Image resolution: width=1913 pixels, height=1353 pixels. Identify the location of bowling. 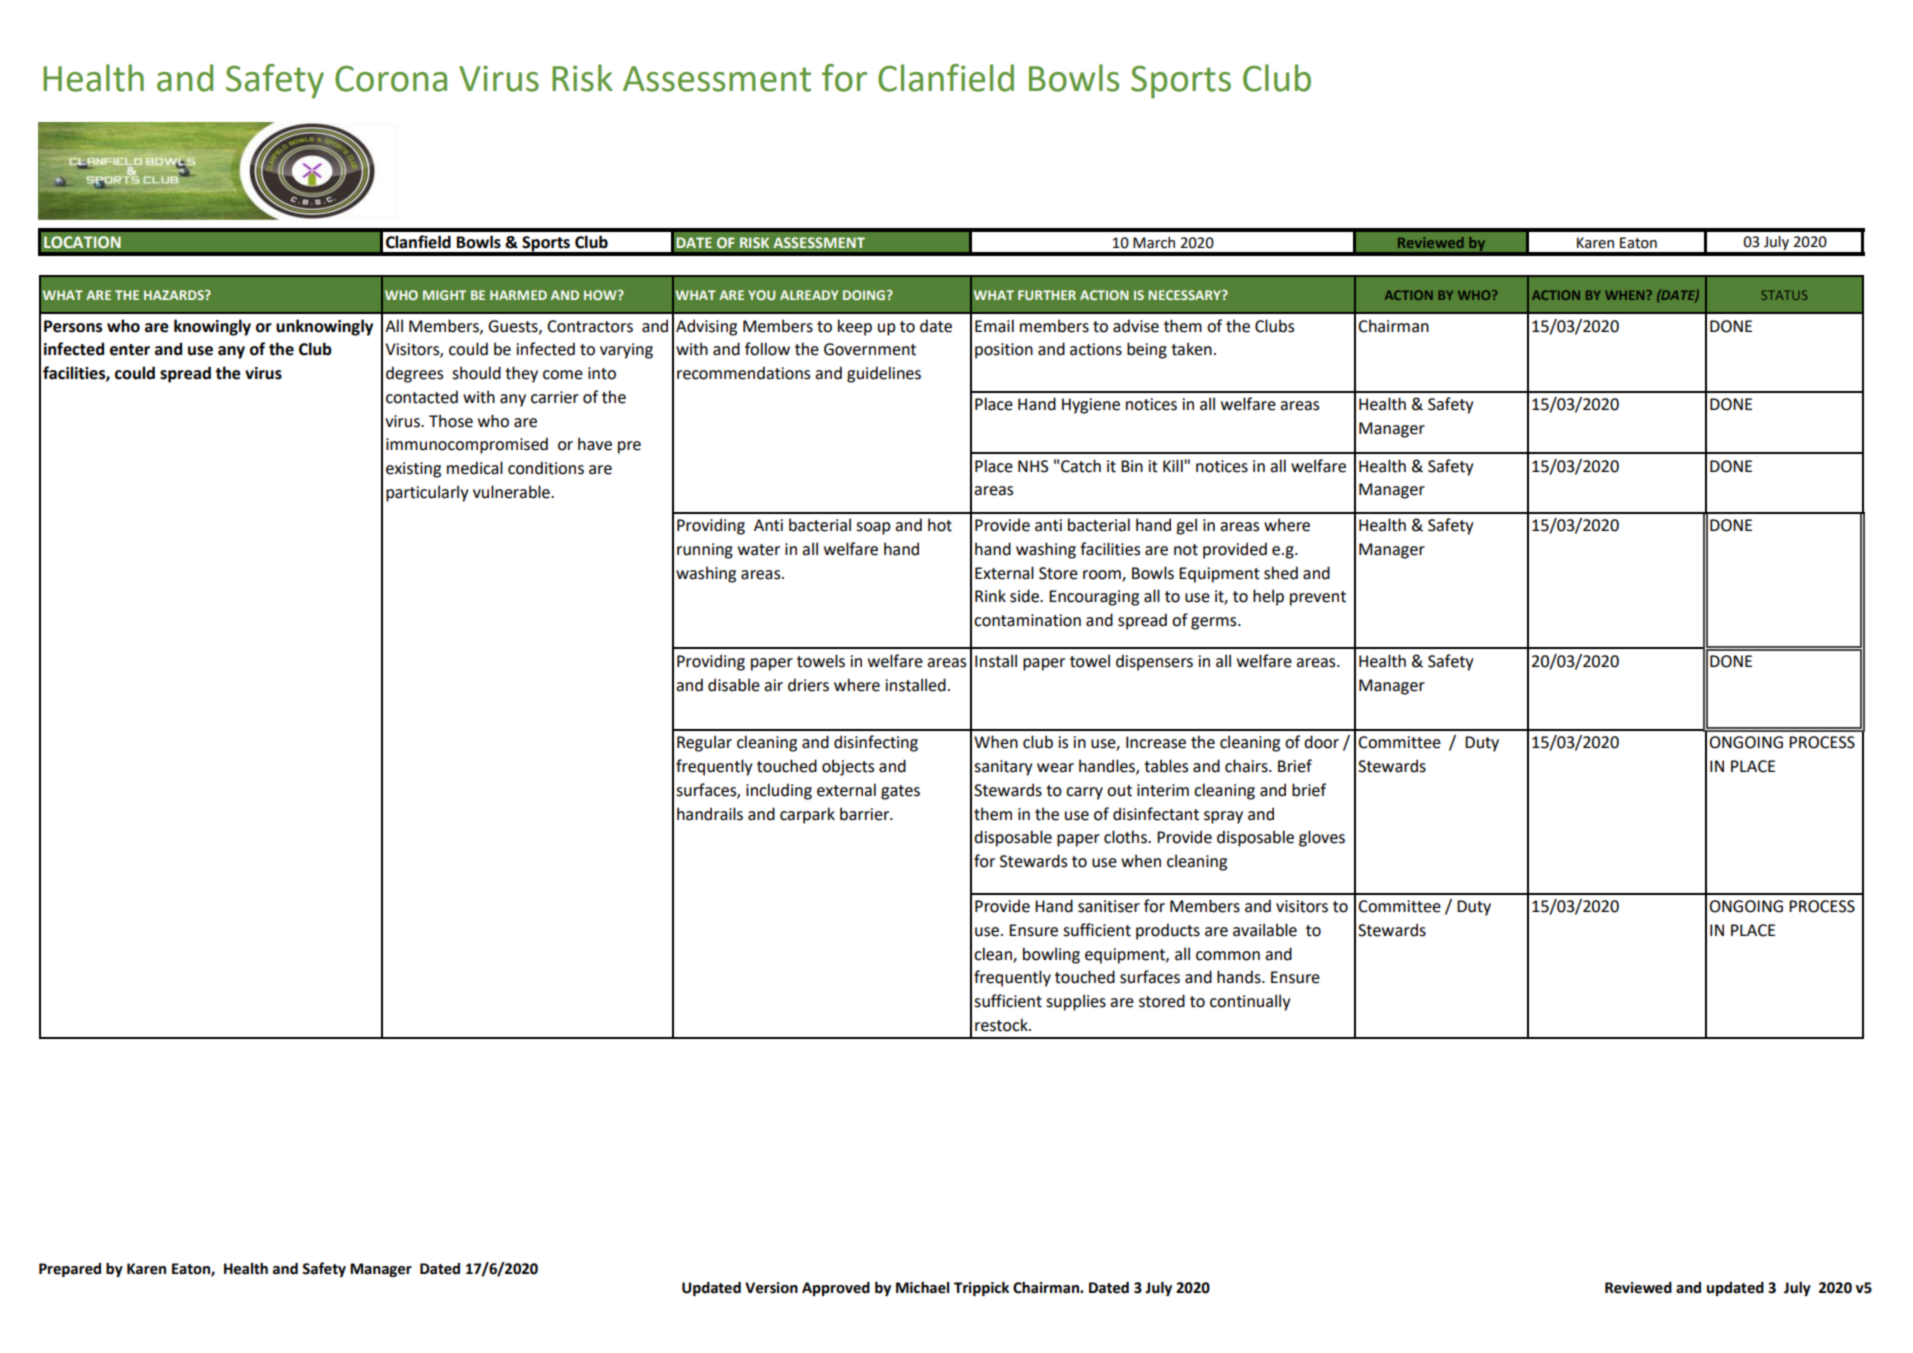
(1051, 955).
